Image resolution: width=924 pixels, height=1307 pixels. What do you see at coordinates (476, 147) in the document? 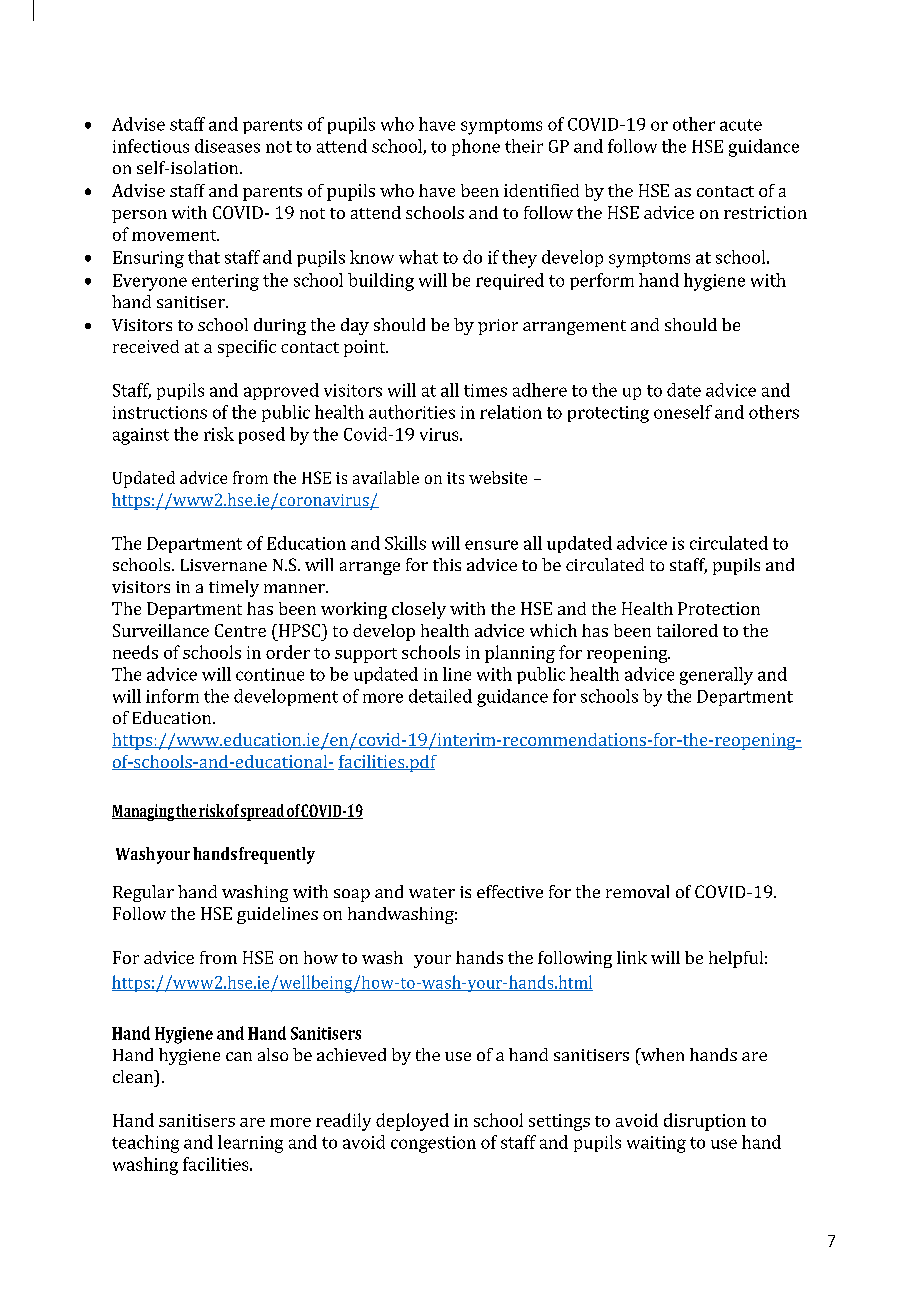
I see `phone` at bounding box center [476, 147].
